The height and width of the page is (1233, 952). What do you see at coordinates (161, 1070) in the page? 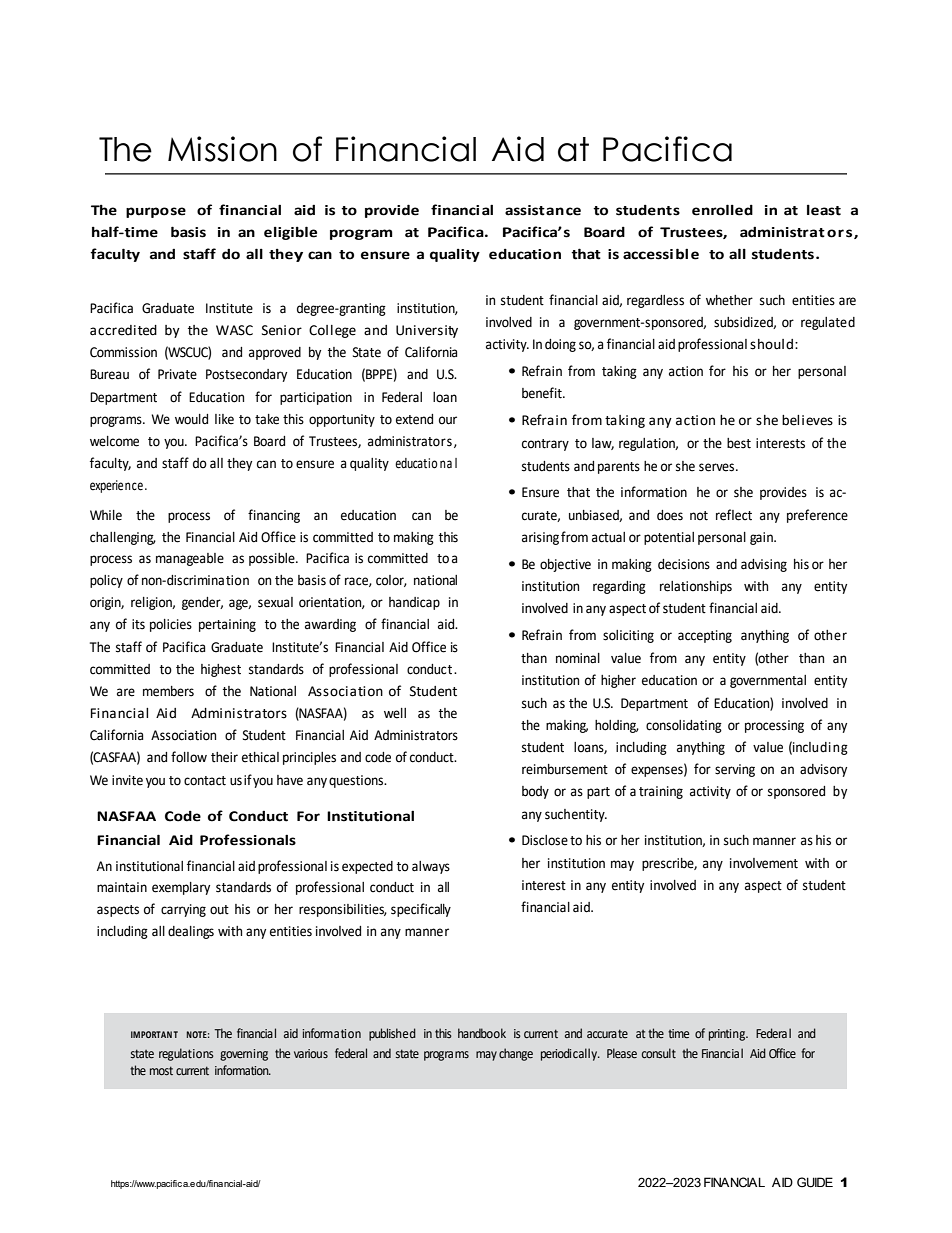
I see `most` at bounding box center [161, 1070].
